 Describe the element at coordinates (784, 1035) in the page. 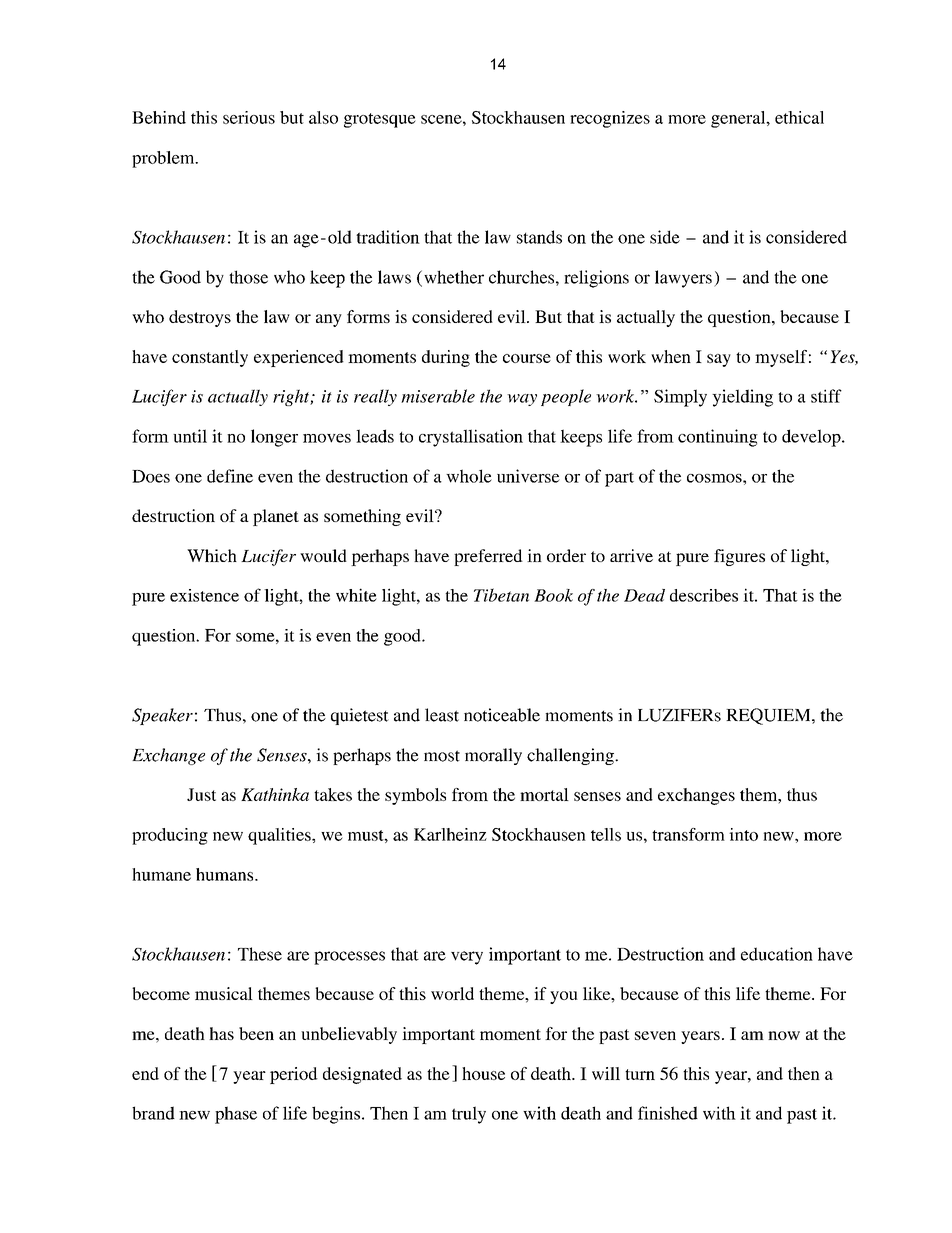

I see `now` at that location.
